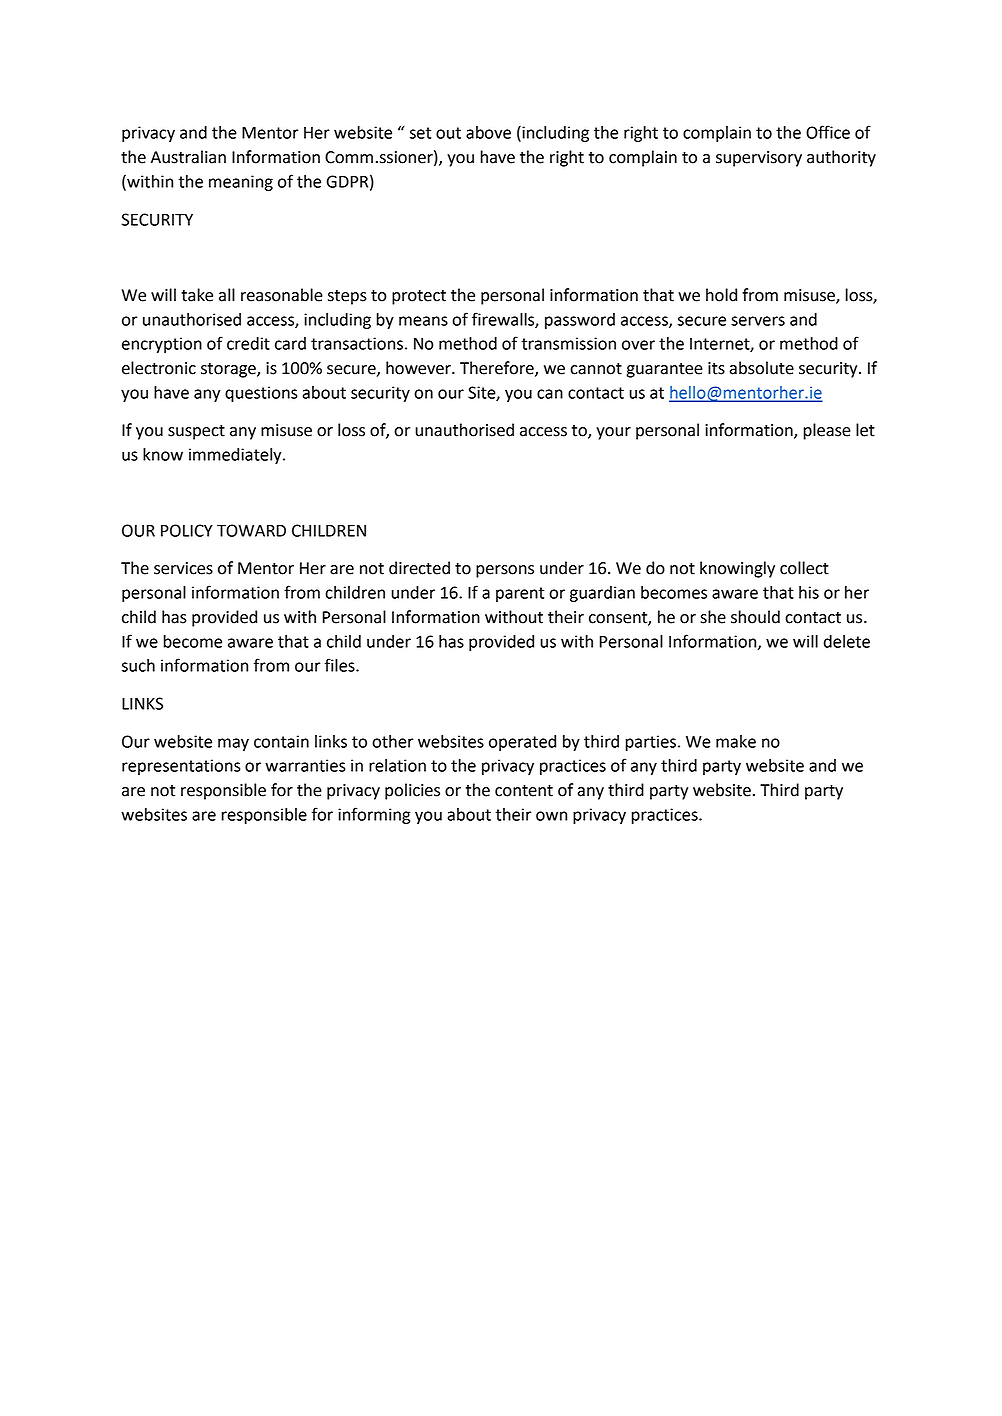 Image resolution: width=1002 pixels, height=1416 pixels. Describe the element at coordinates (847, 641) in the screenshot. I see `delete` at that location.
